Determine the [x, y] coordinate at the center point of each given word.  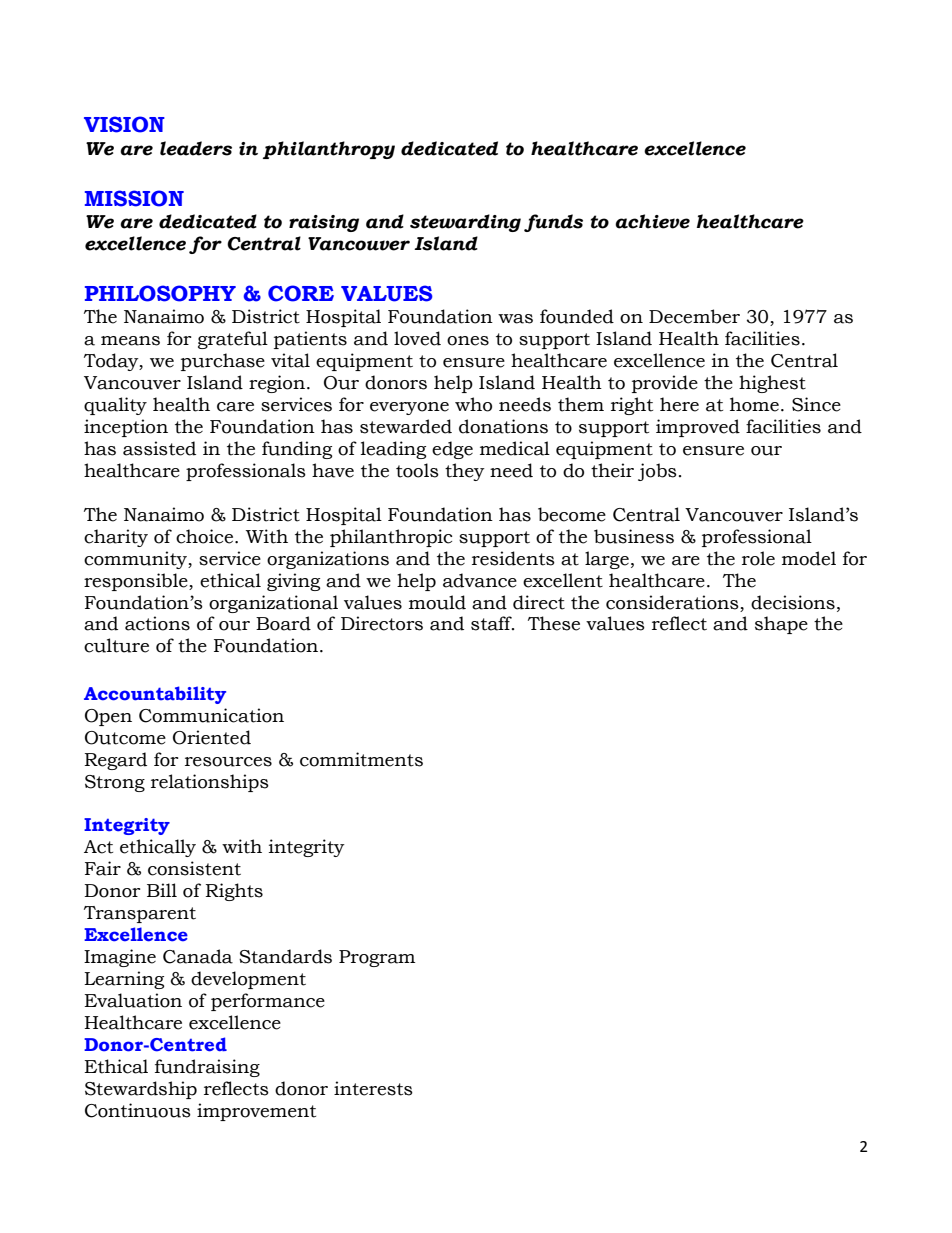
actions [157, 623]
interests [373, 1088]
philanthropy [329, 150]
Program [377, 958]
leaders [196, 148]
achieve [652, 221]
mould [437, 602]
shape [781, 625]
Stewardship [141, 1090]
